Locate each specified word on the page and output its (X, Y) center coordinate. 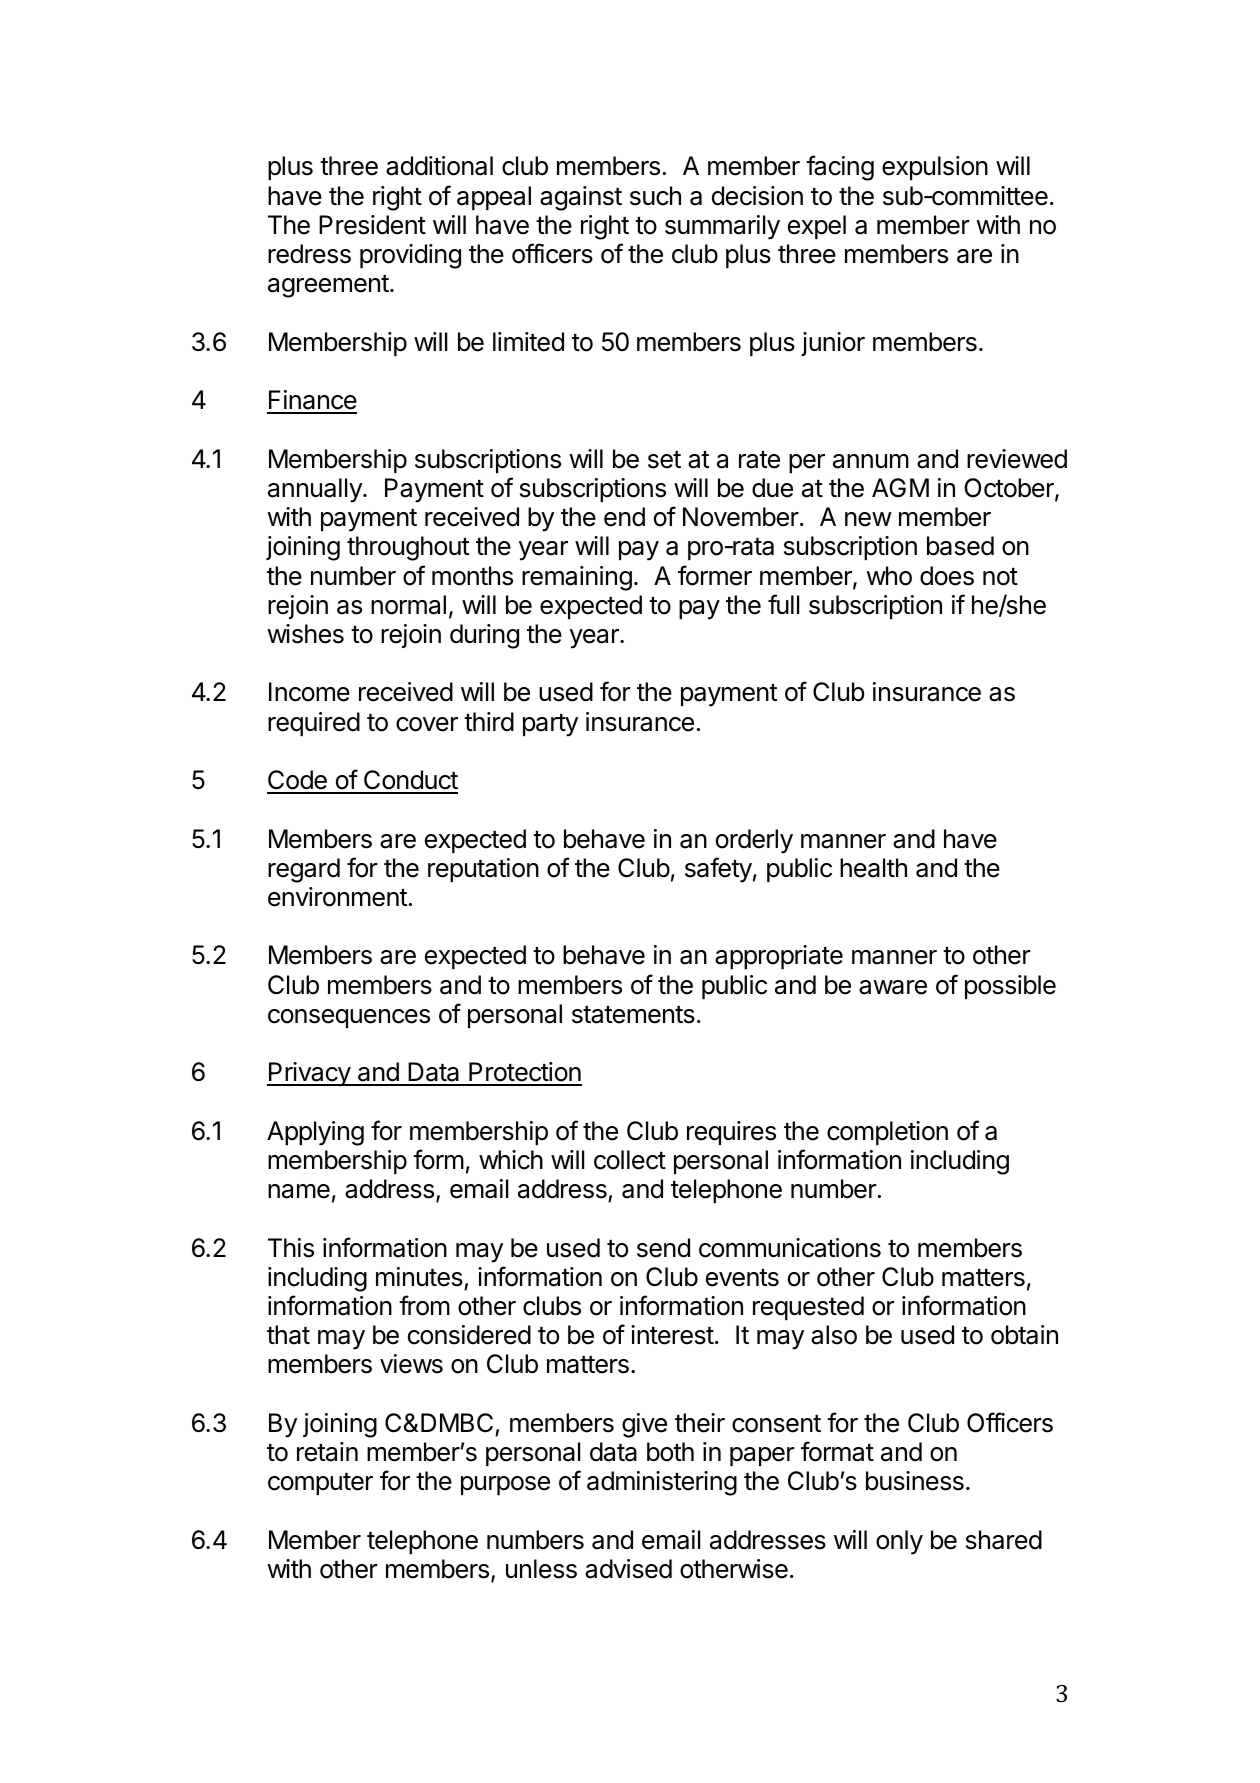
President (372, 225)
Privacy (309, 1074)
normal (408, 605)
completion (887, 1133)
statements (633, 1015)
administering (662, 1483)
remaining (577, 578)
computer (320, 1484)
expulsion (935, 168)
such (655, 196)
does (947, 576)
